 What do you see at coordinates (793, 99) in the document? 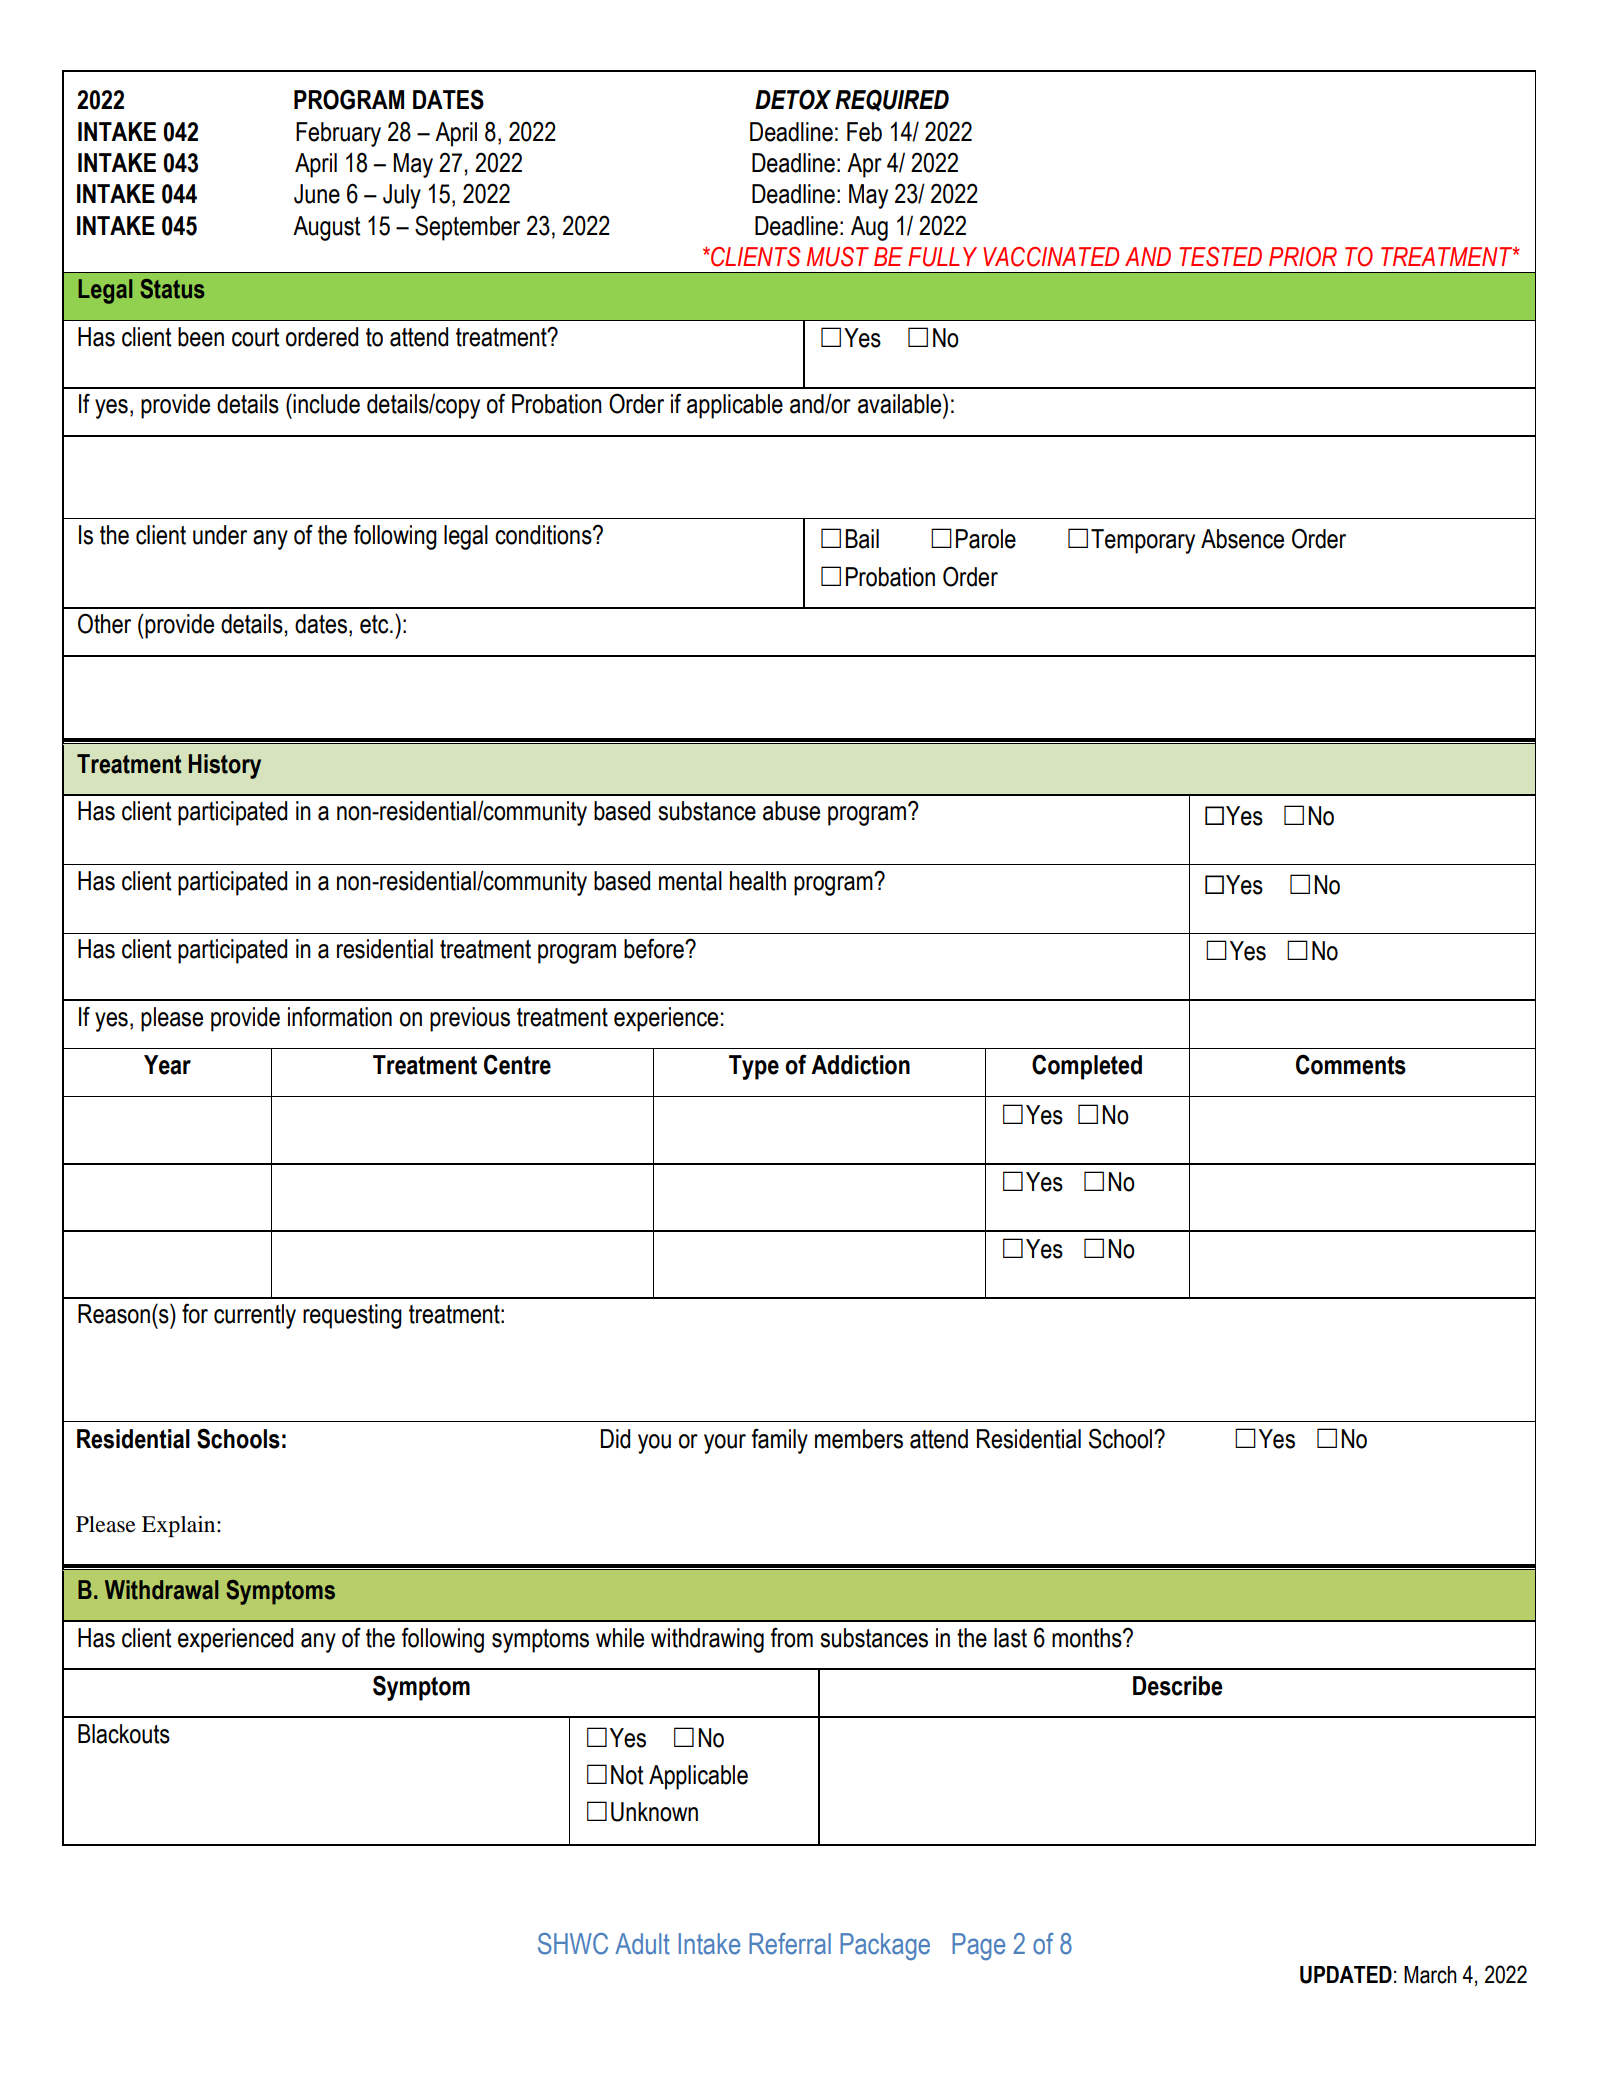
I see `DETOX` at bounding box center [793, 99].
